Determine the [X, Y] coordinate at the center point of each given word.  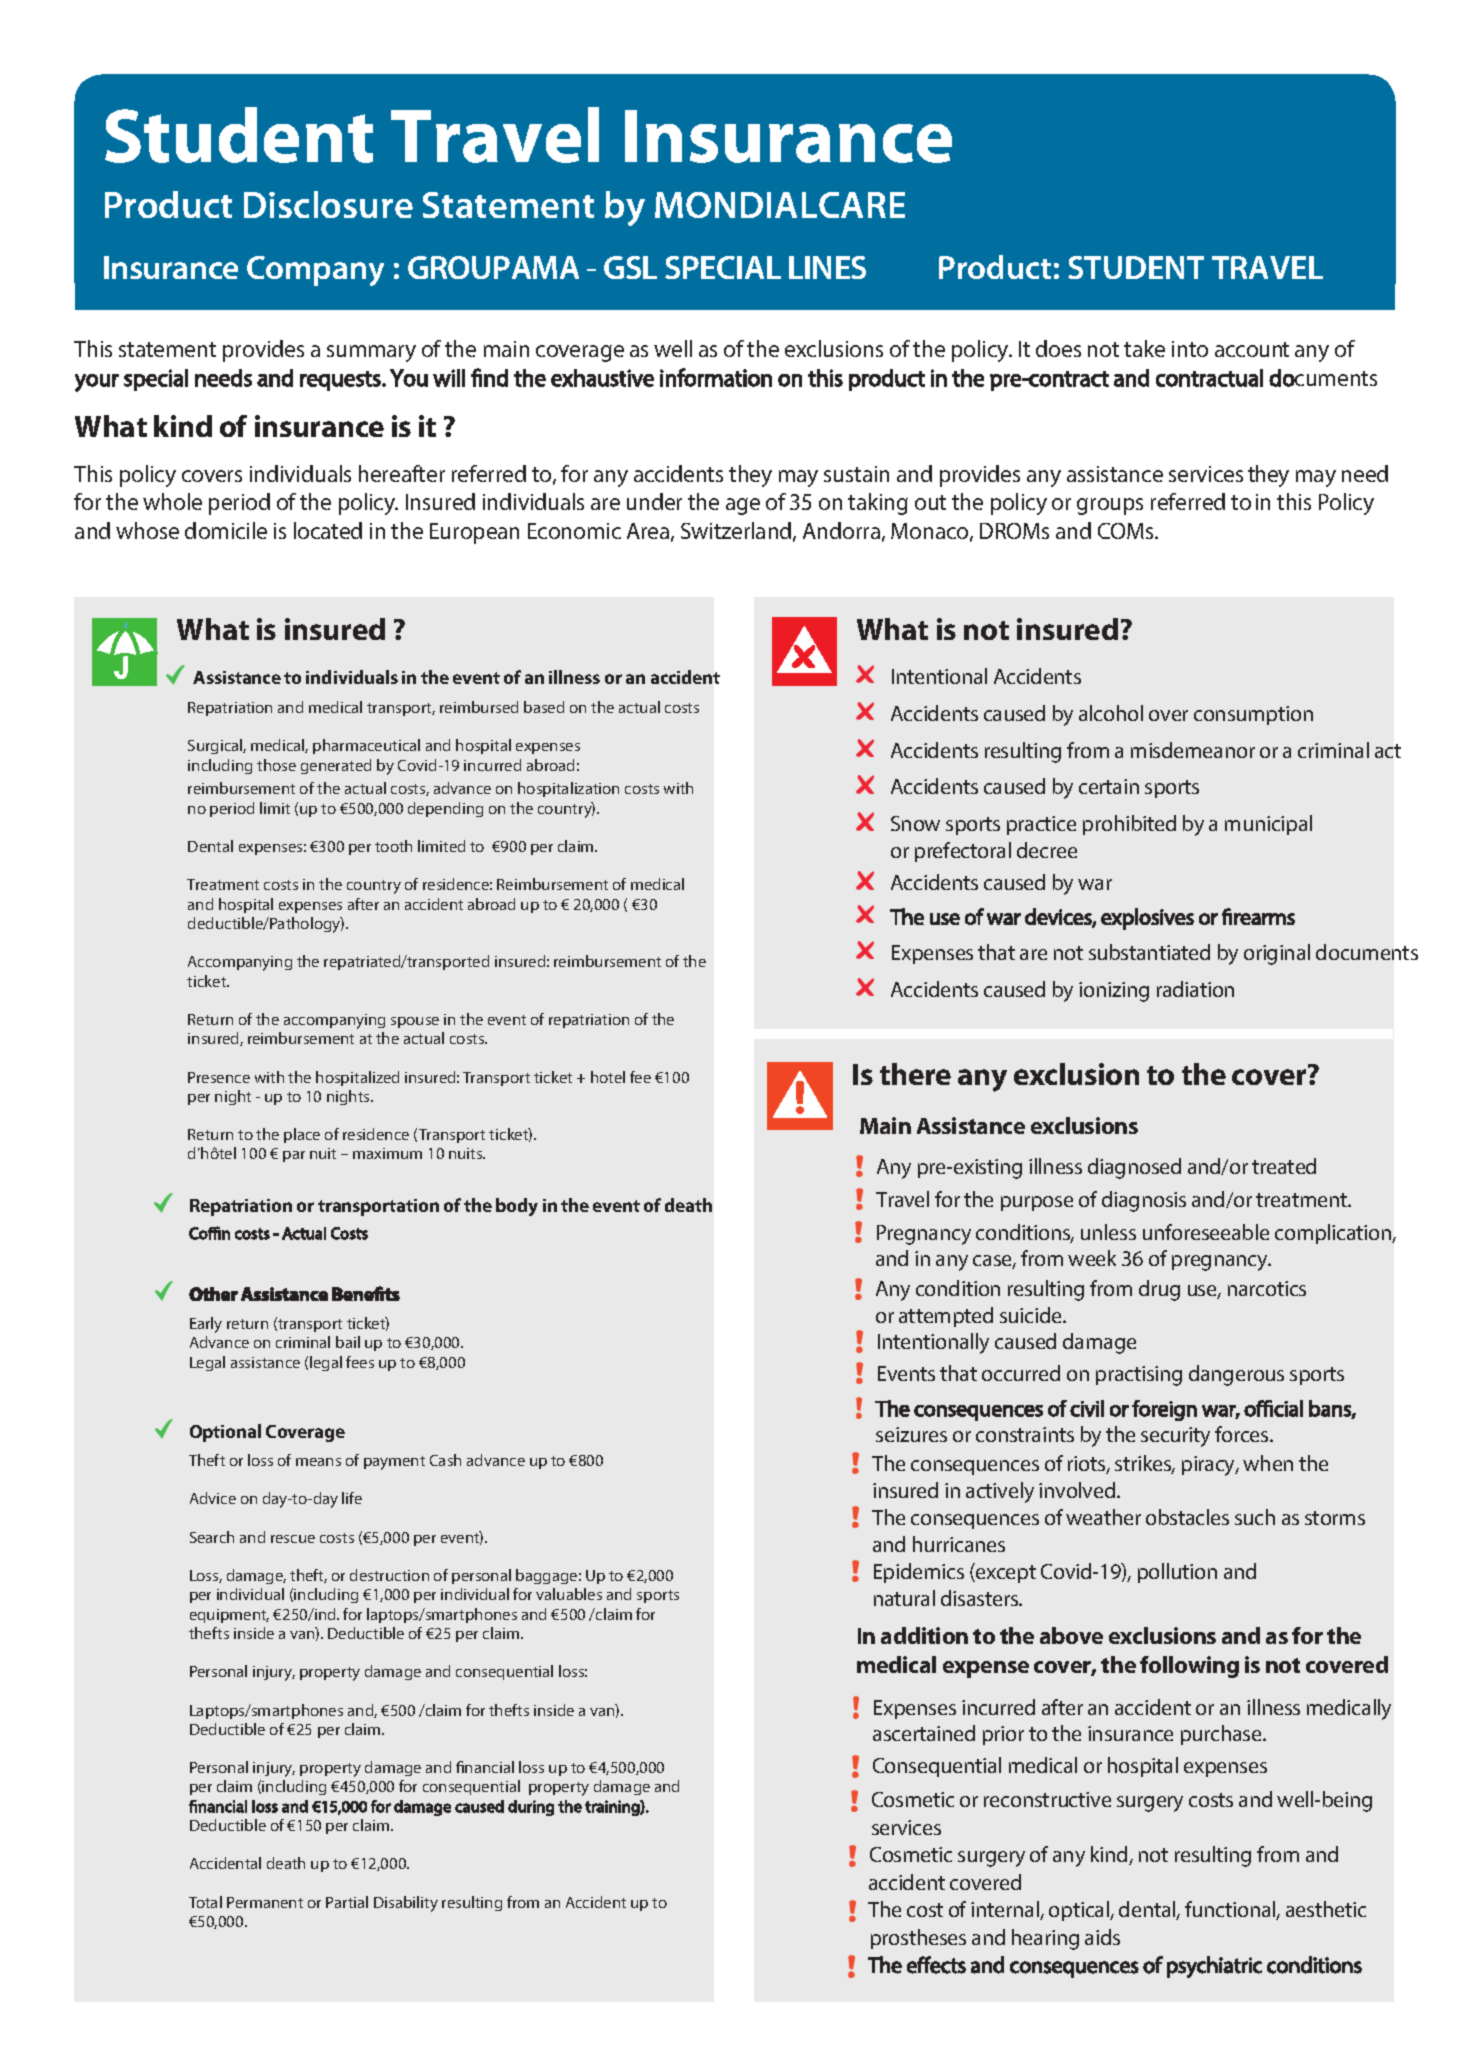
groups [1110, 506]
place [302, 1135]
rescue [293, 1539]
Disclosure [328, 204]
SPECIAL [723, 267]
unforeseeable [1206, 1232]
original [1277, 954]
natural [904, 1598]
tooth [393, 846]
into [1190, 349]
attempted [946, 1317]
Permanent [265, 1902]
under [654, 501]
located [328, 530]
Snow [915, 823]
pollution [1177, 1573]
